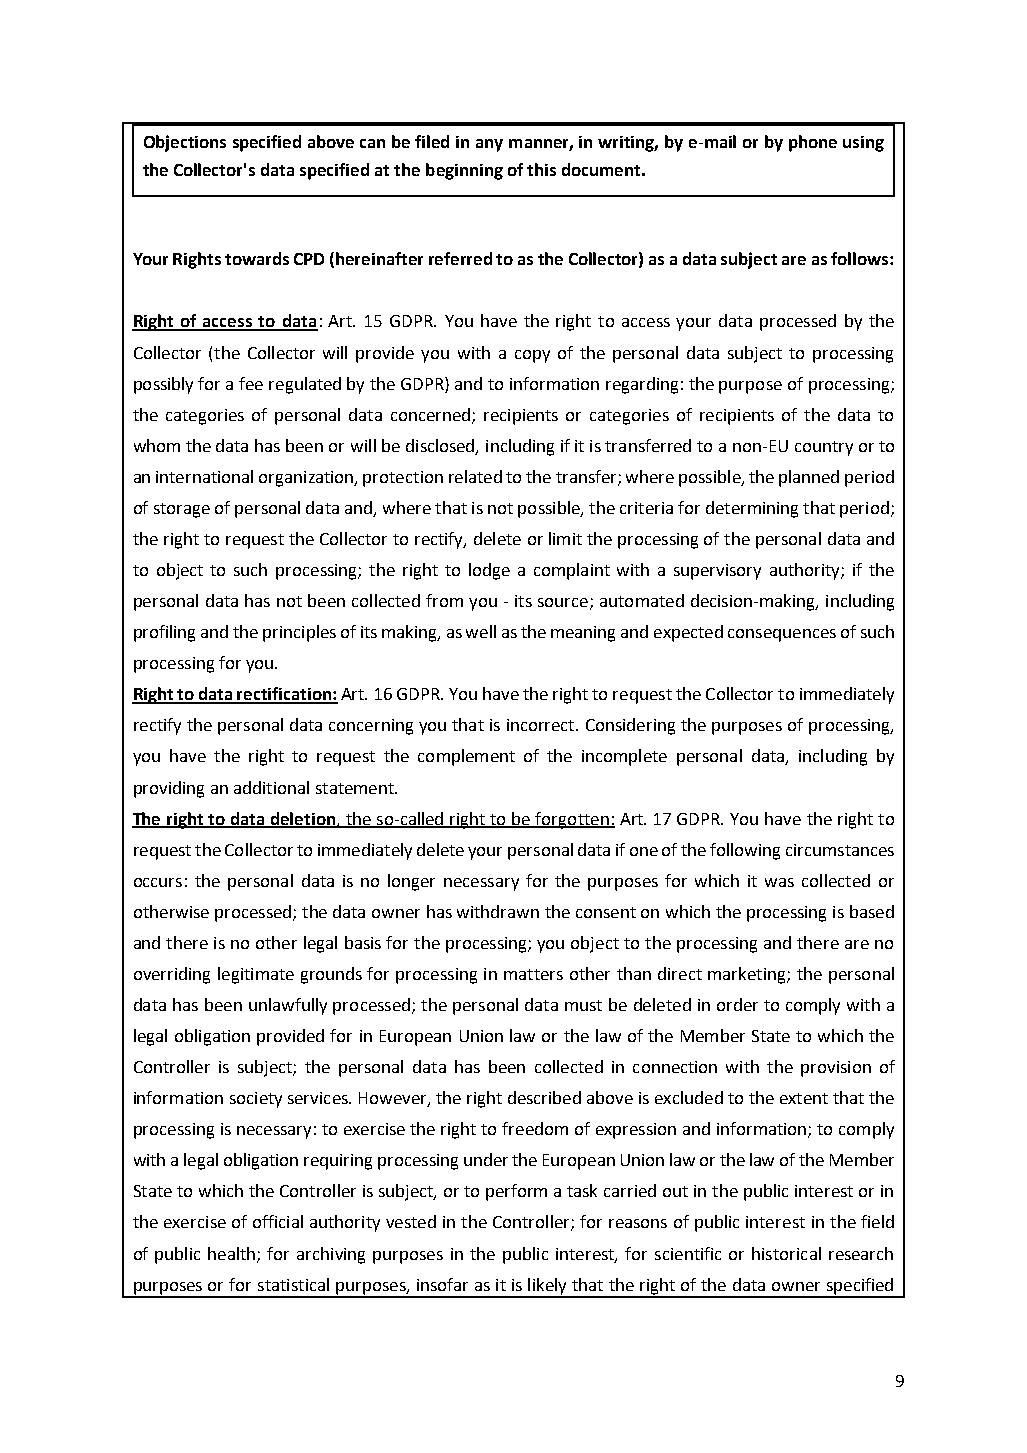  I want to click on phone, so click(813, 143).
